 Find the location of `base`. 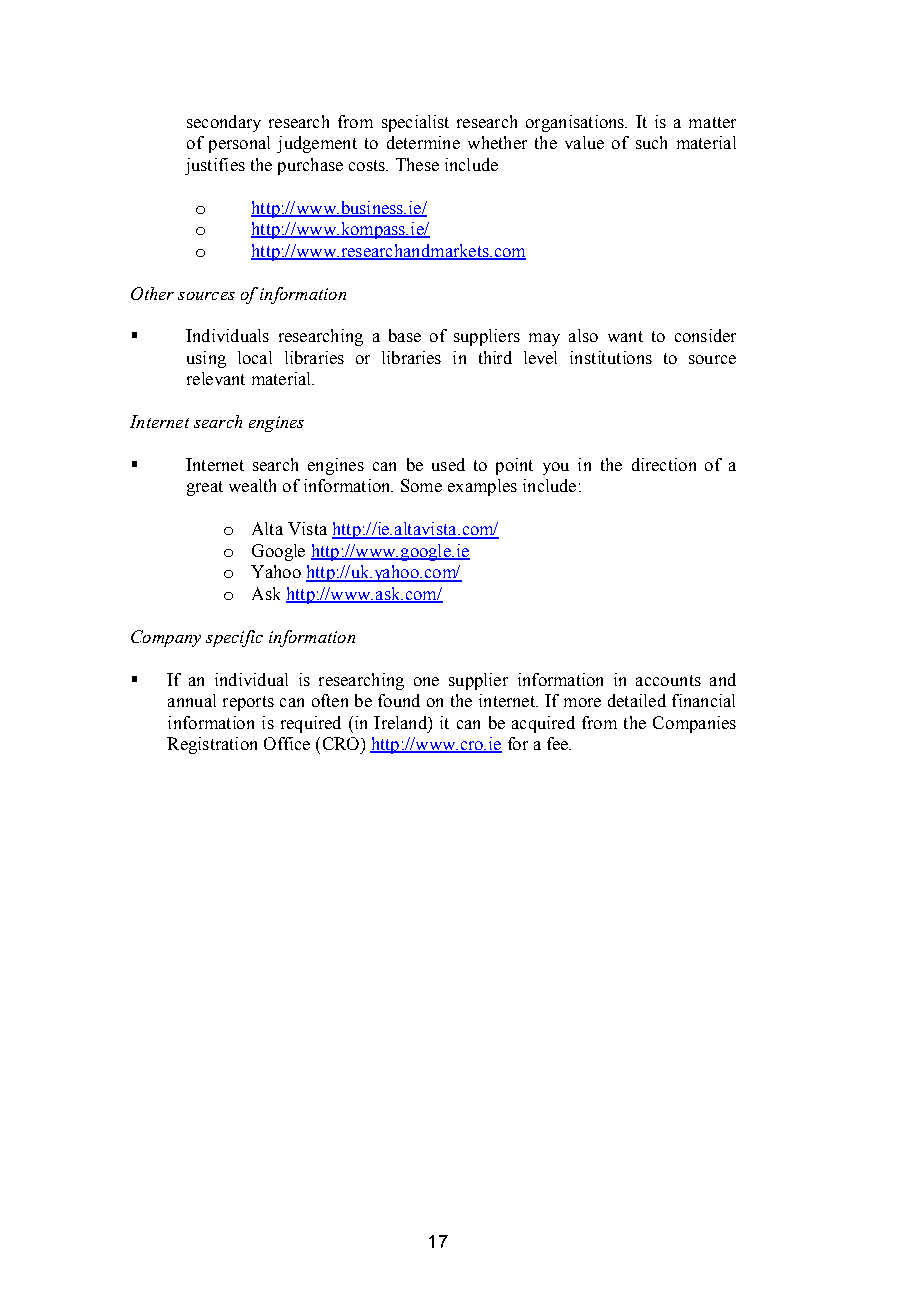

base is located at coordinates (405, 335).
